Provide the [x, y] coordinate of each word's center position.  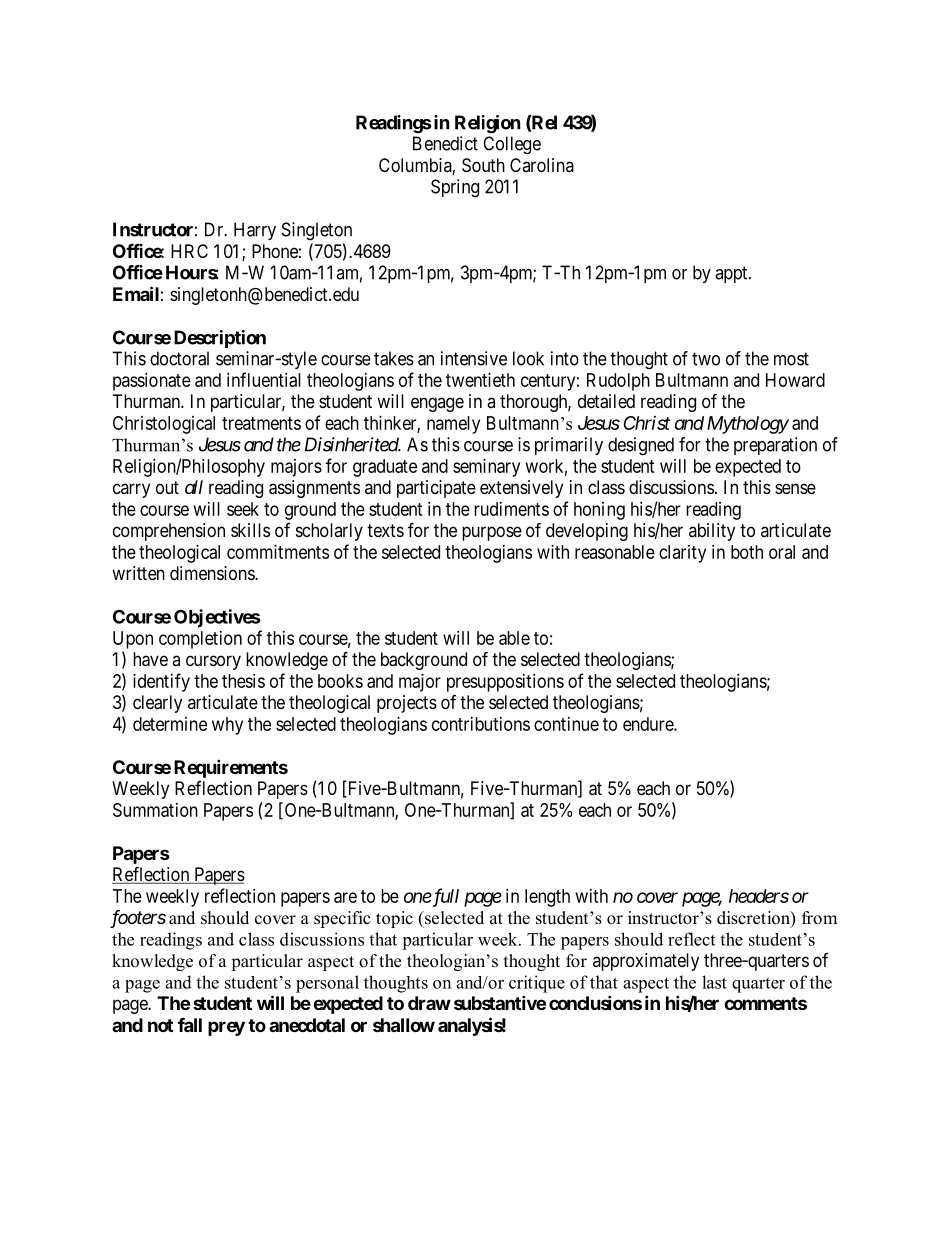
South [483, 165]
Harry [255, 231]
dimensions [213, 573]
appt [732, 274]
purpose [492, 533]
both [747, 552]
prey [226, 1028]
